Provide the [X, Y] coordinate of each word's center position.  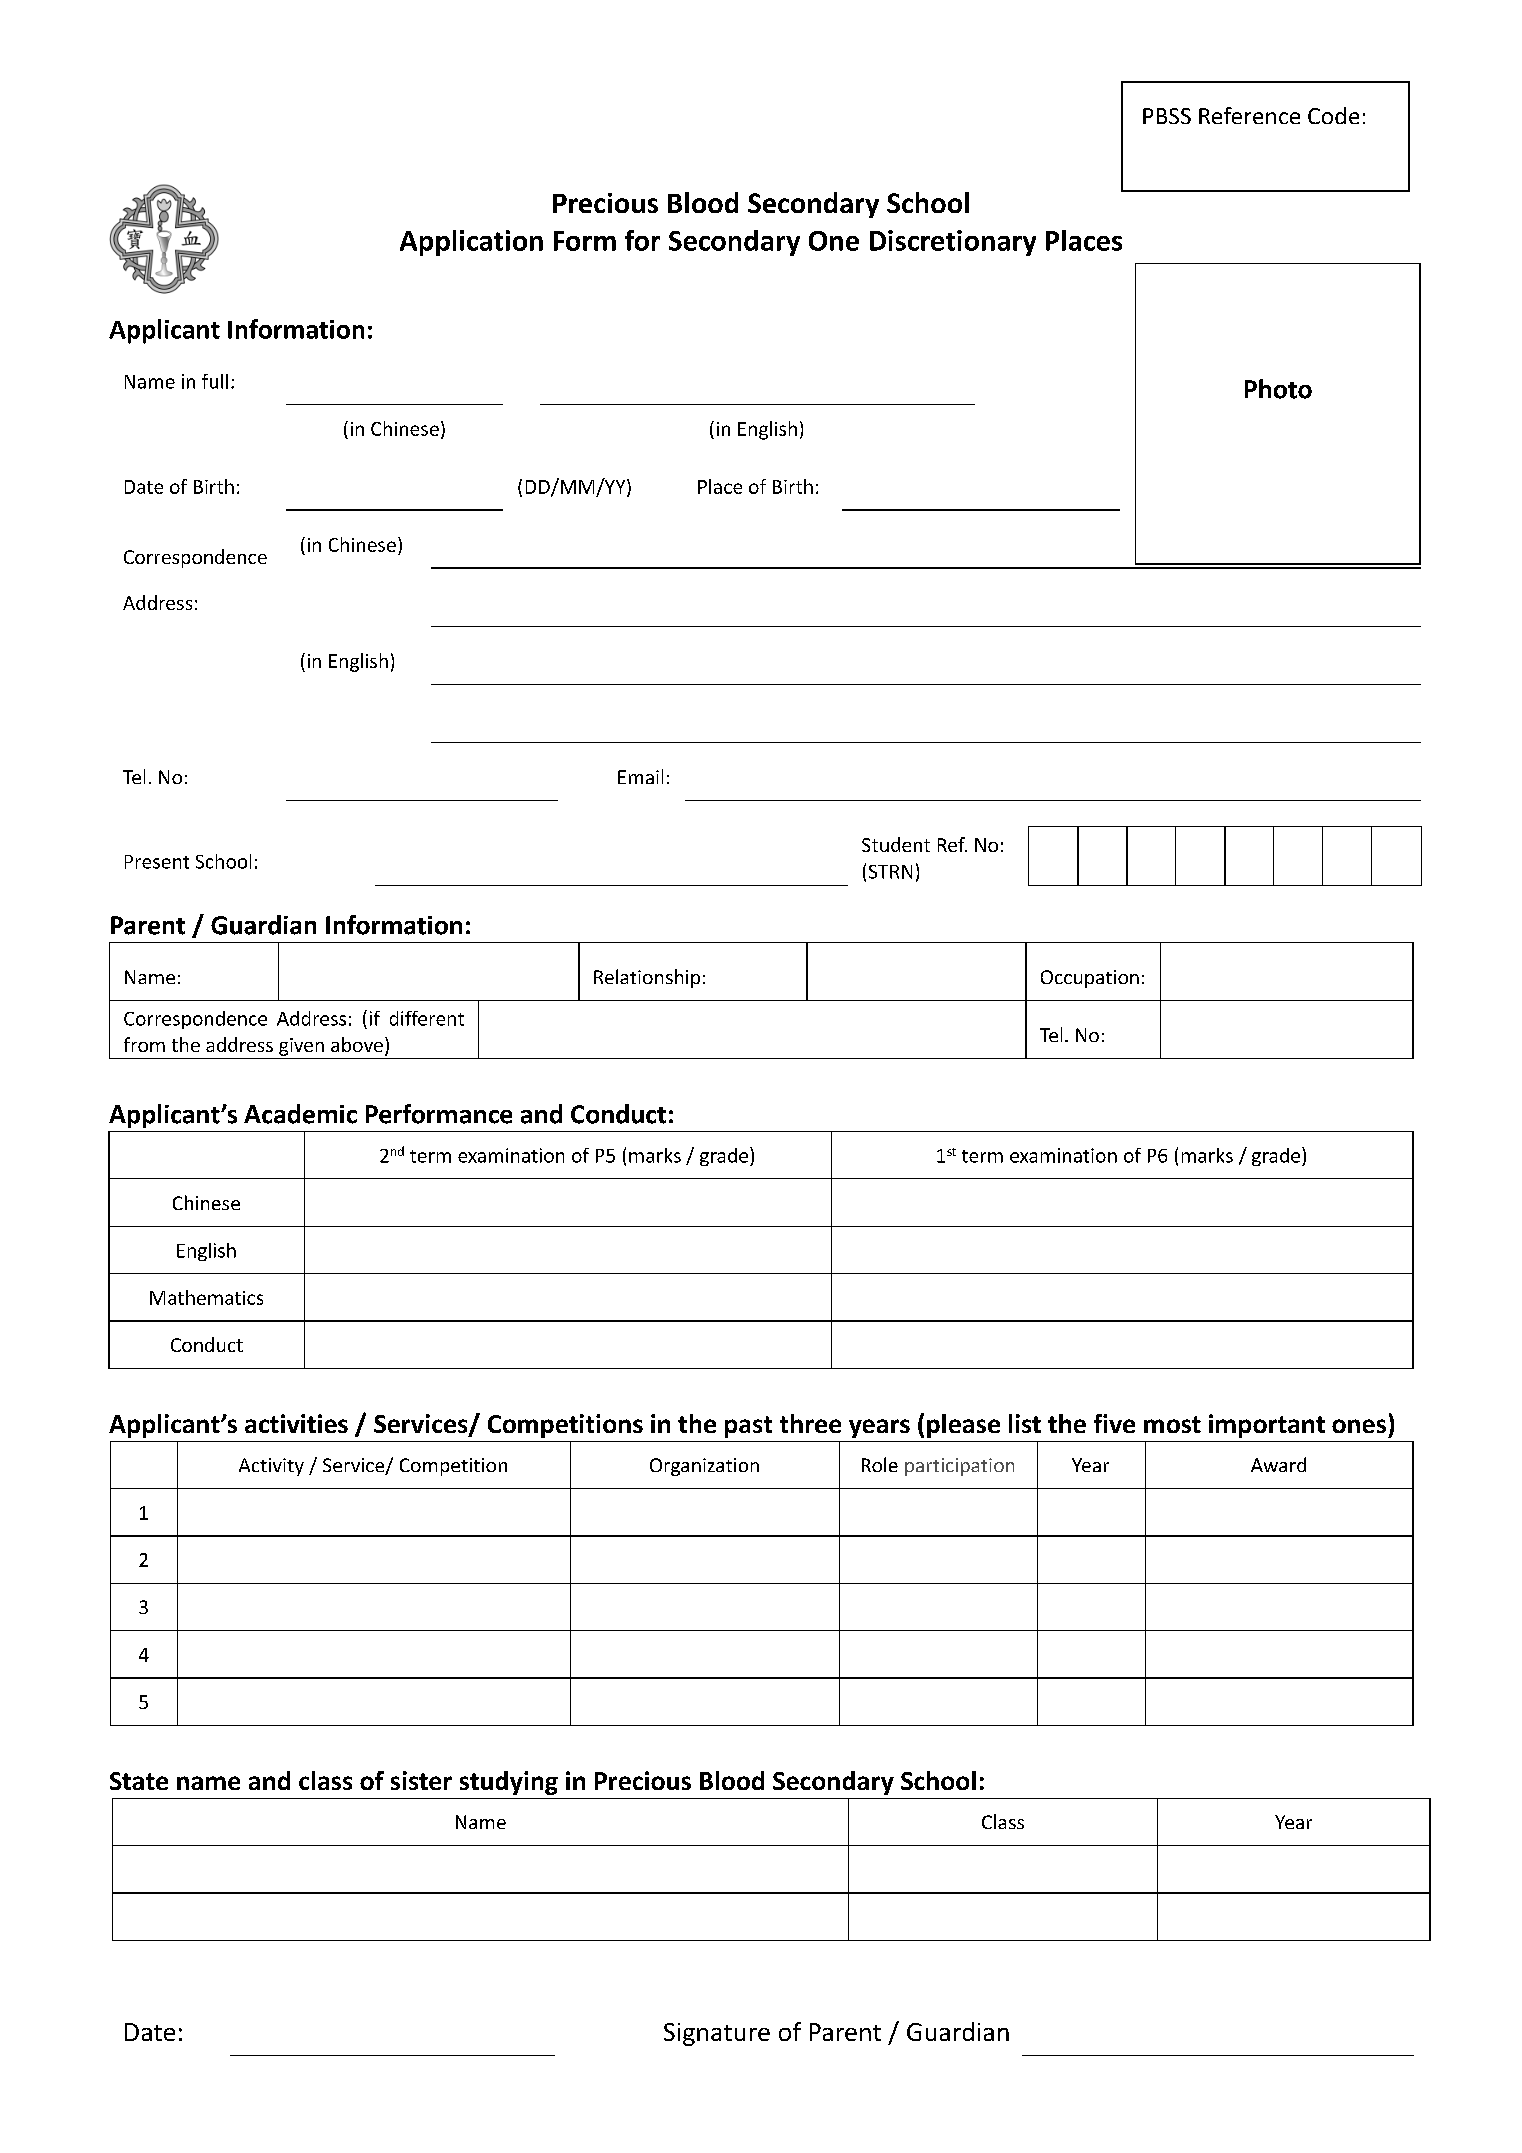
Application [471, 243]
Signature [717, 2034]
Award [1278, 1464]
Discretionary [953, 243]
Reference [1249, 115]
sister [421, 1780]
